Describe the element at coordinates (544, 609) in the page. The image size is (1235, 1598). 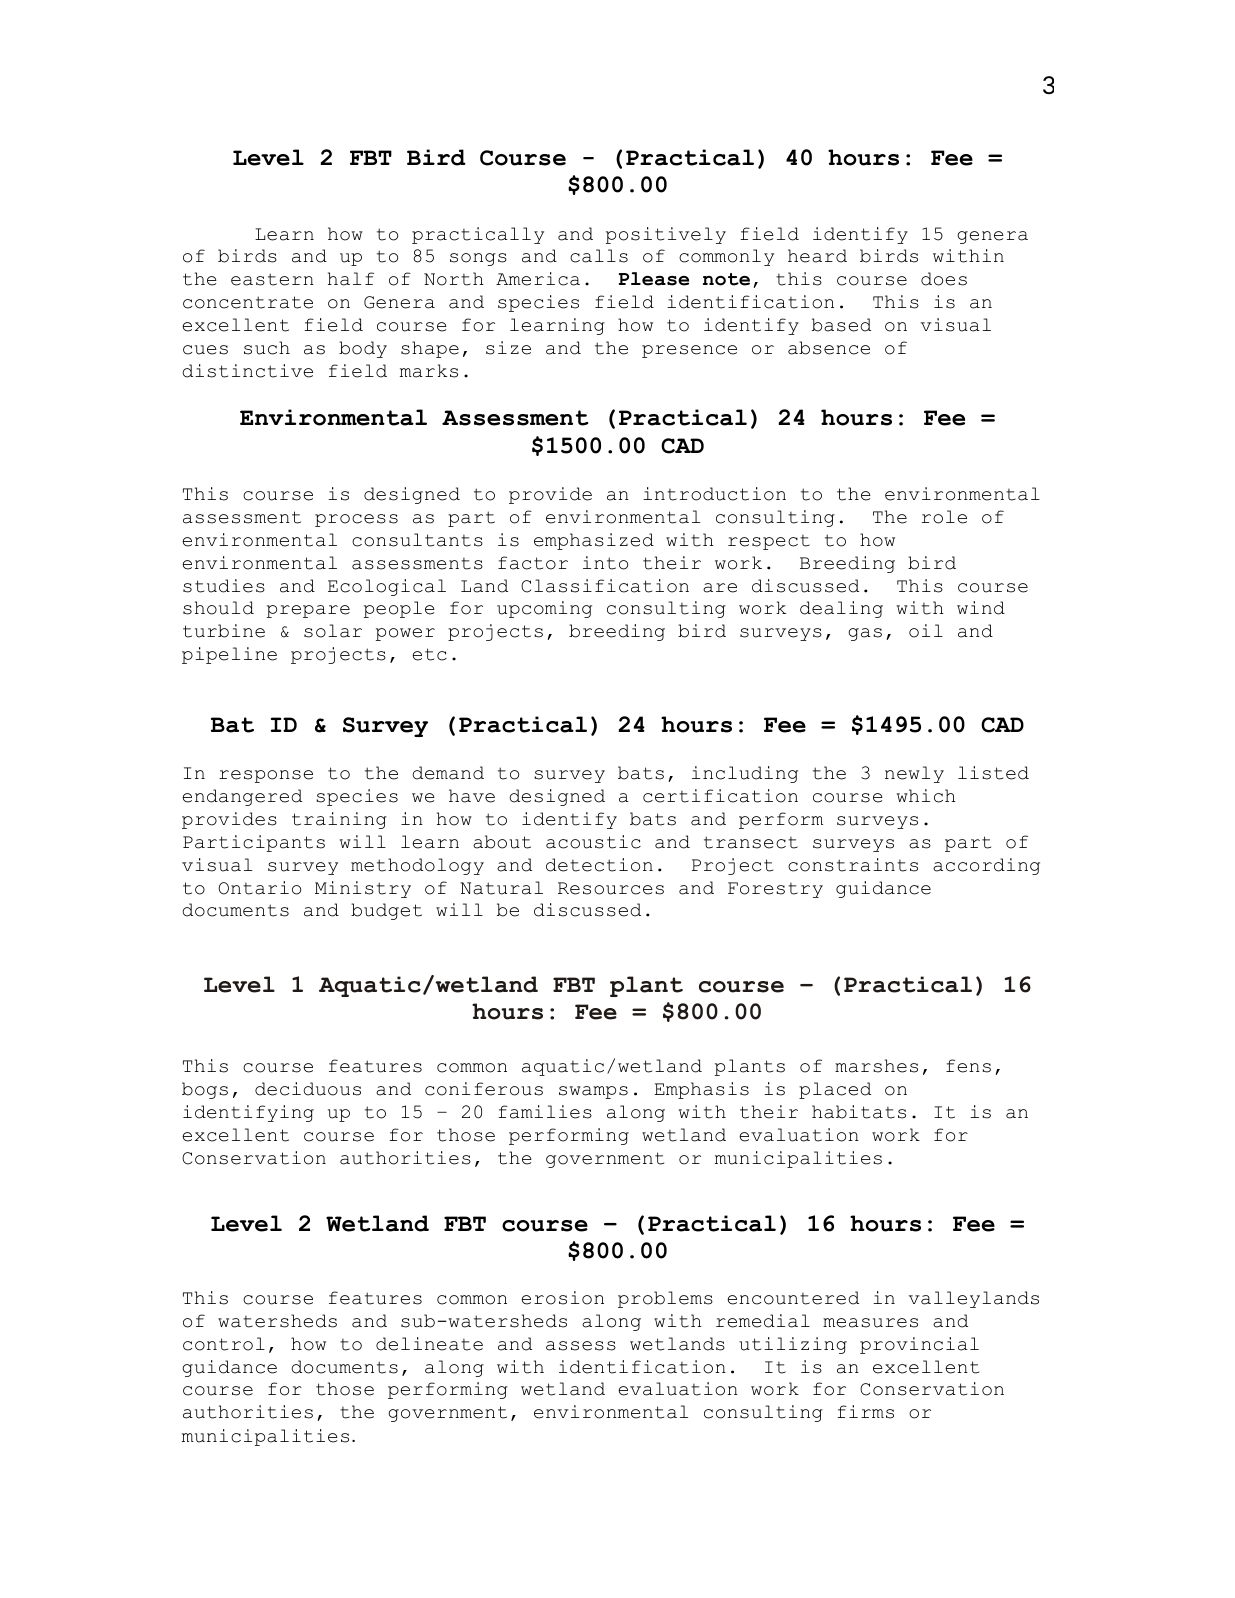
I see `upcoming` at that location.
